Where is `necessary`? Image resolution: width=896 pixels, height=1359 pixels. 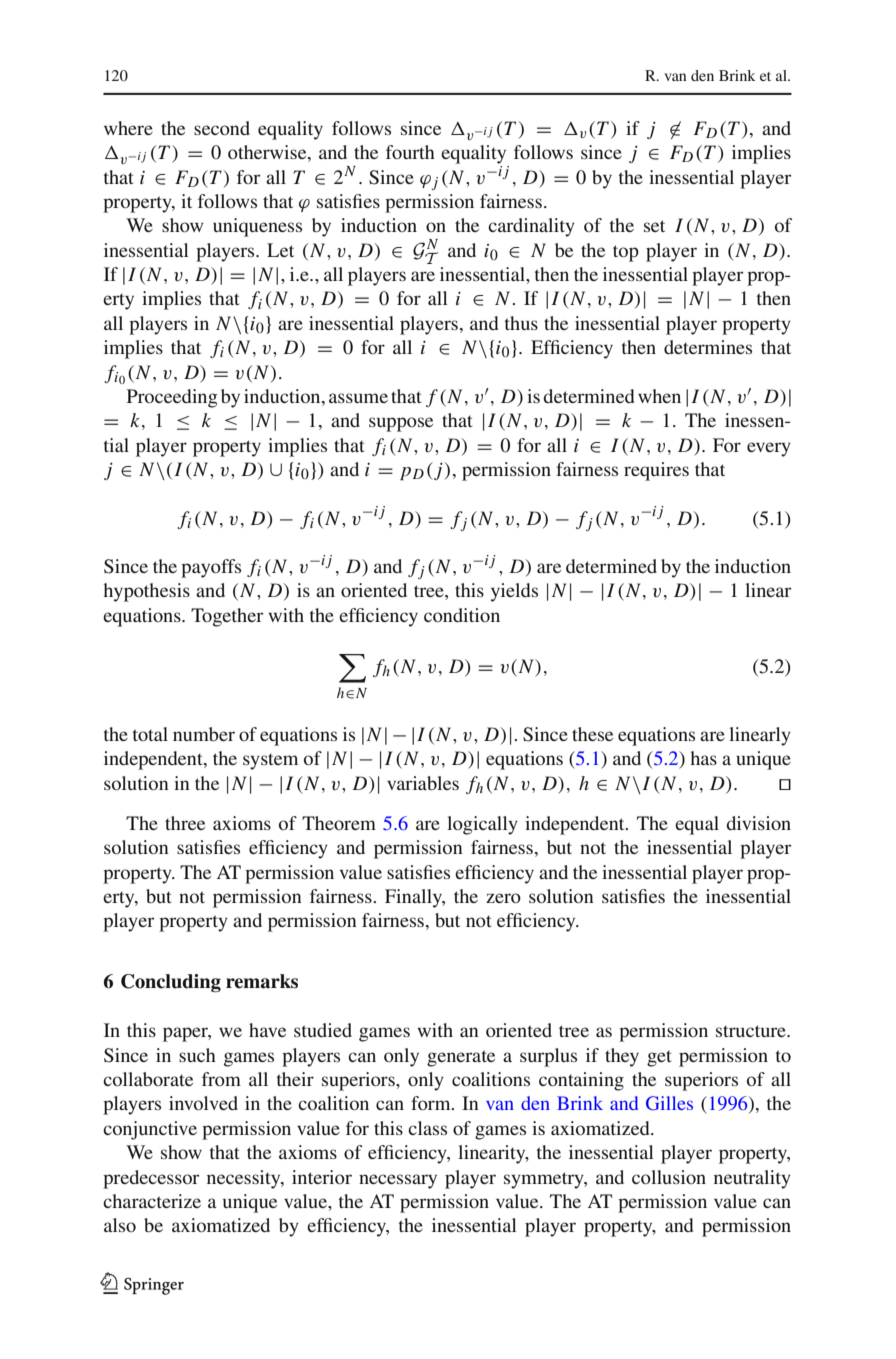 necessary is located at coordinates (398, 1181).
